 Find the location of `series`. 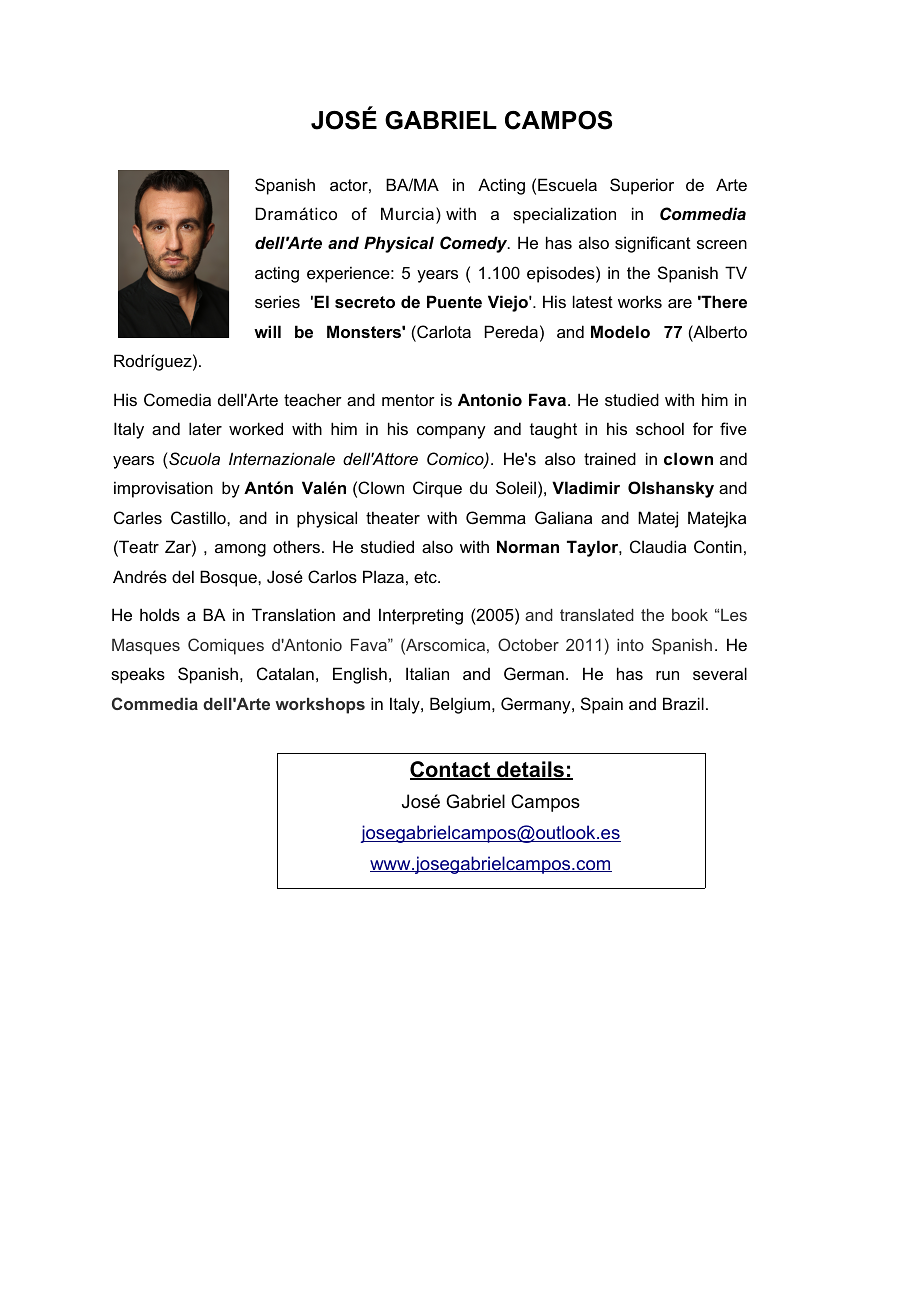

series is located at coordinates (277, 301).
